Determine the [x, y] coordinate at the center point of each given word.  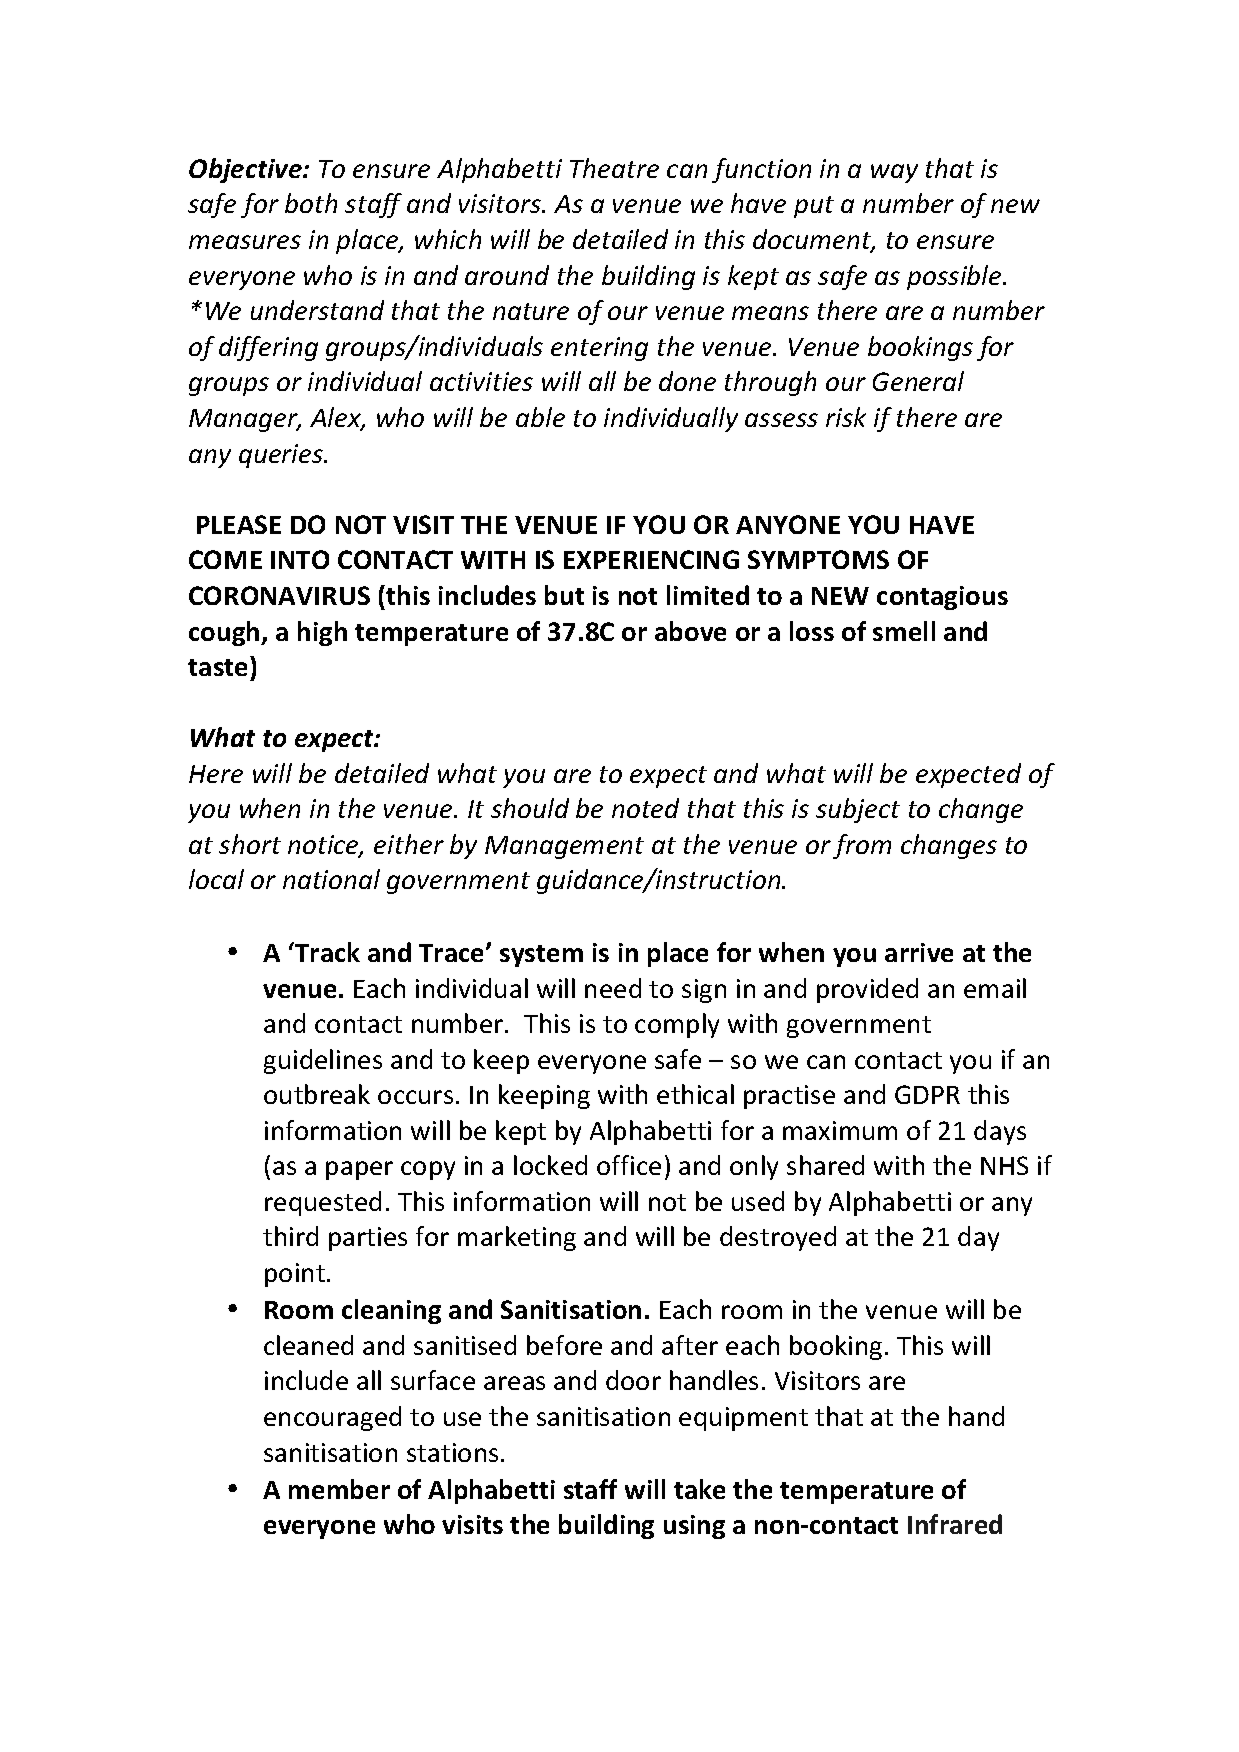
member [339, 1489]
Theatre [614, 168]
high [322, 633]
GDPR [927, 1094]
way [894, 173]
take [699, 1489]
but [564, 595]
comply [677, 1025]
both [311, 203]
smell [904, 631]
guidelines [323, 1061]
